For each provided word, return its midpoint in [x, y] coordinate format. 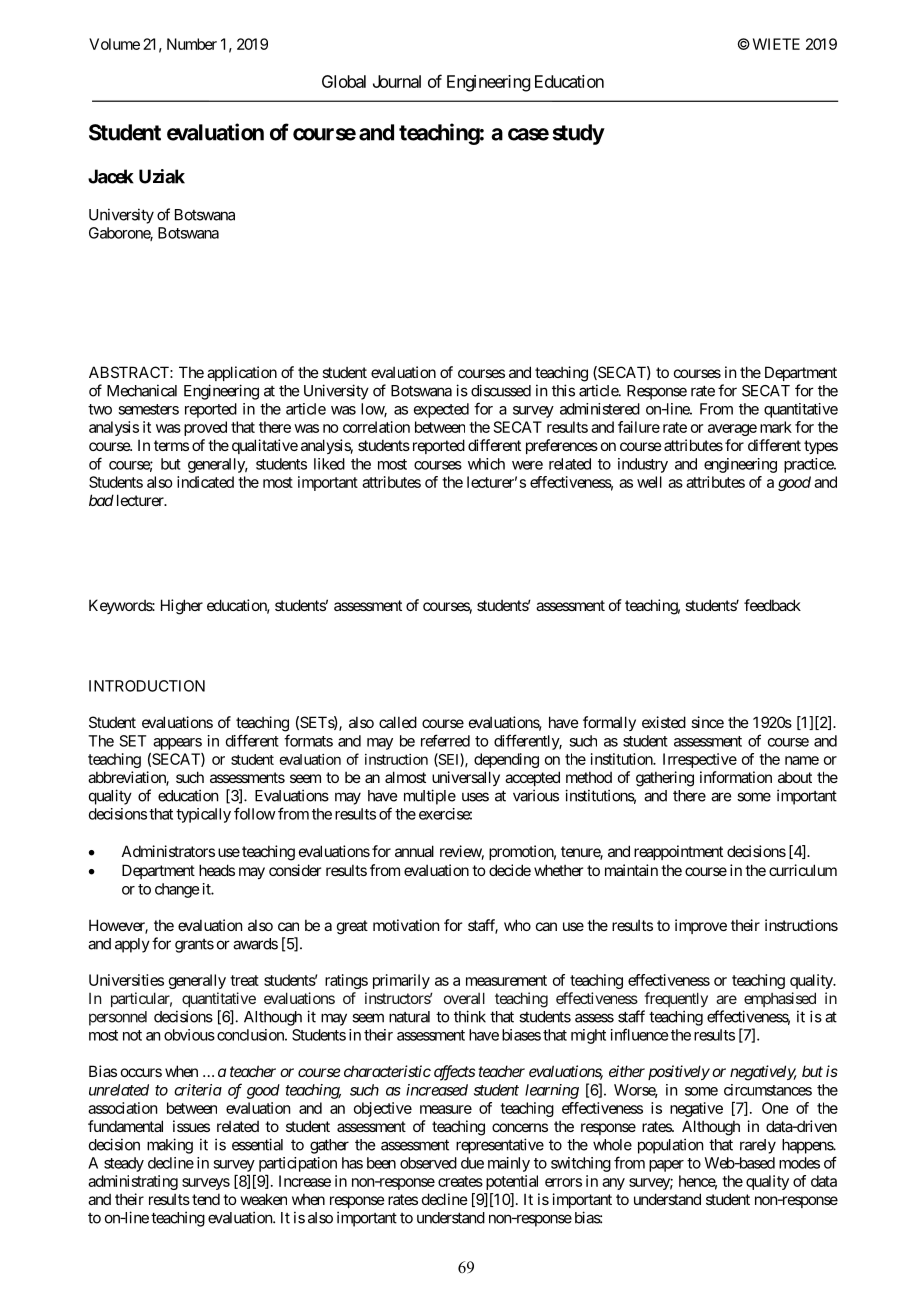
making [170, 1146]
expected [441, 410]
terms [171, 445]
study [578, 134]
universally [466, 778]
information [736, 777]
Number [192, 44]
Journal [397, 81]
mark [776, 427]
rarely [758, 1146]
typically [203, 815]
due [472, 1163]
